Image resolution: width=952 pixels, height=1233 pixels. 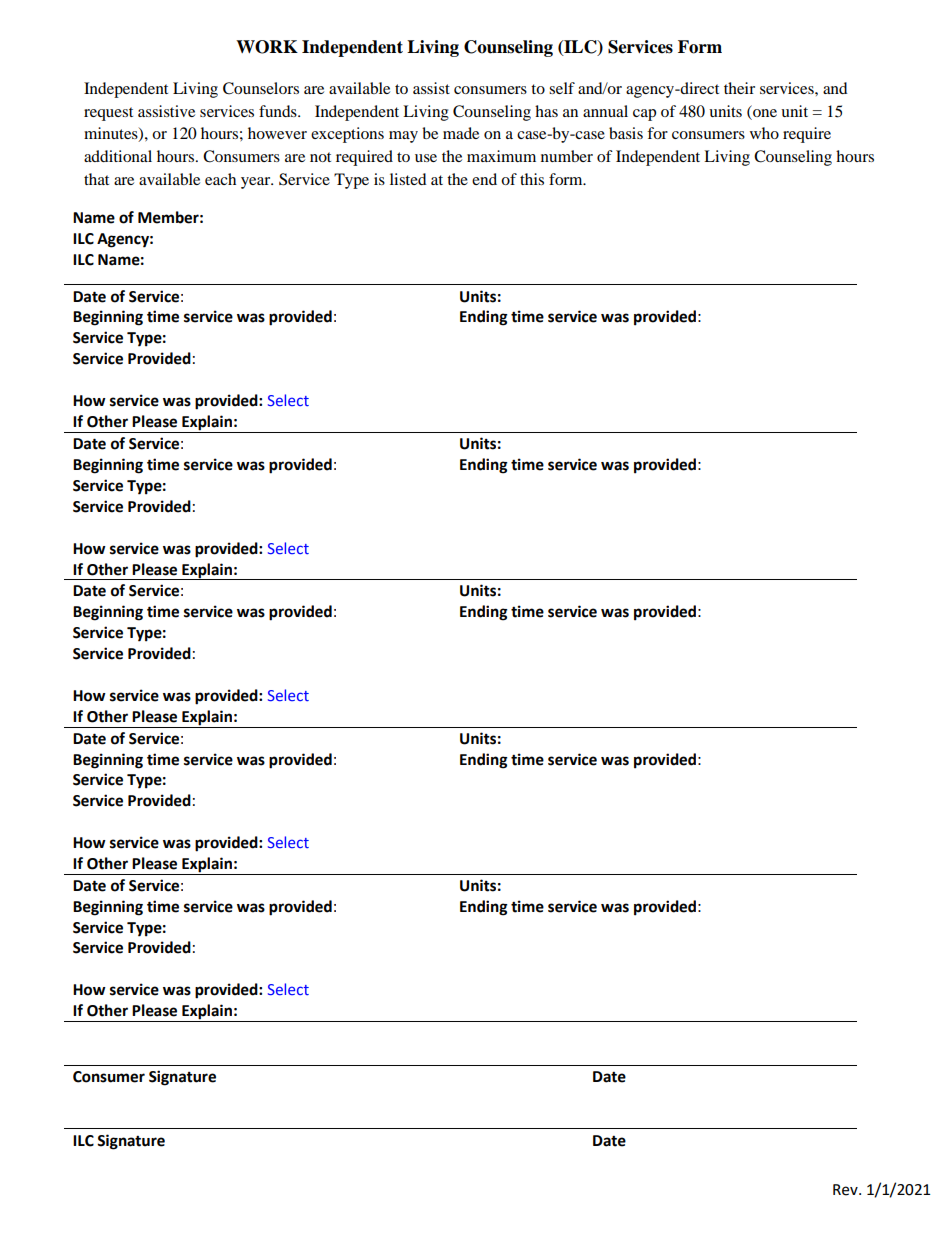 I want to click on number, so click(x=567, y=156).
